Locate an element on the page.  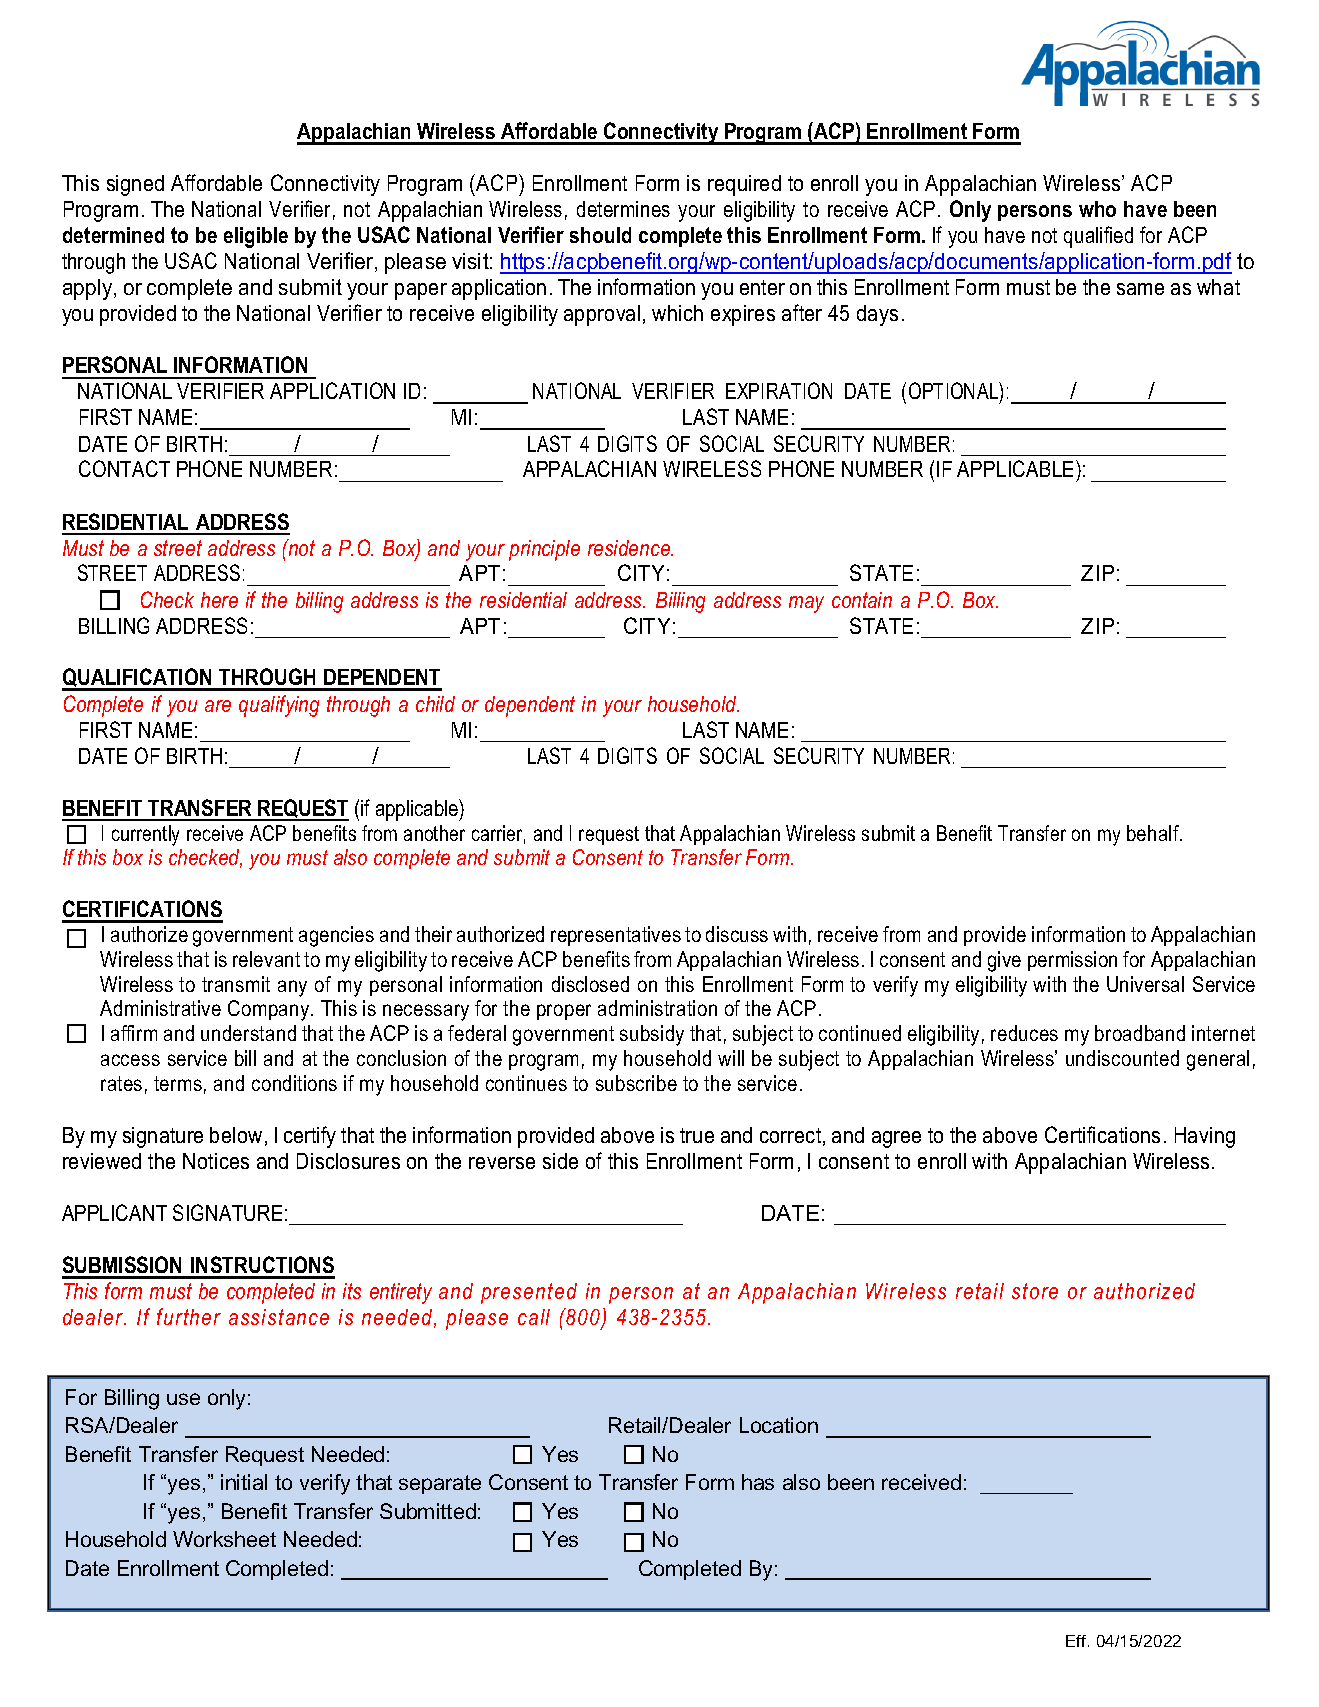
Worksheet is located at coordinates (224, 1539).
